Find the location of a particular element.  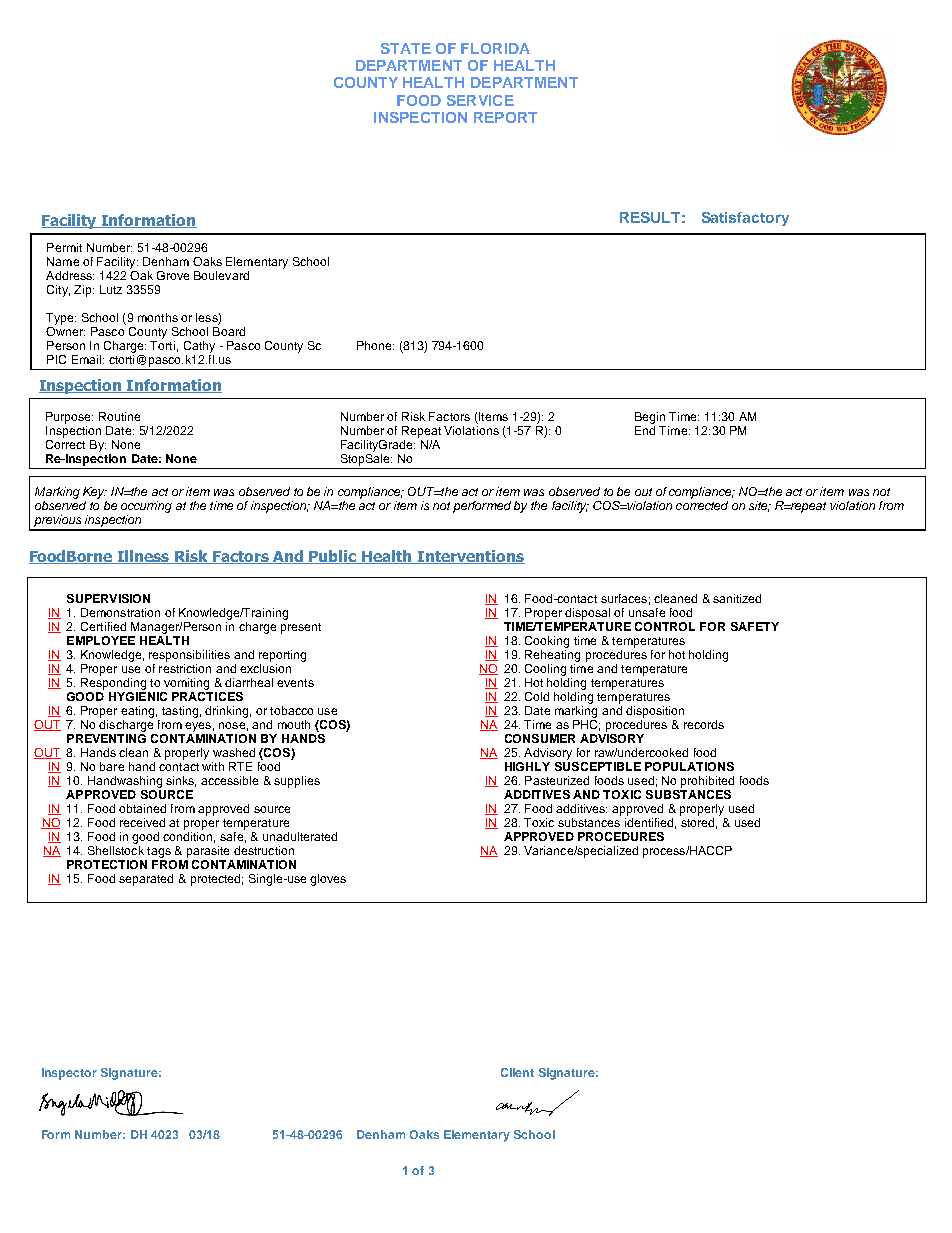

Public is located at coordinates (333, 557).
